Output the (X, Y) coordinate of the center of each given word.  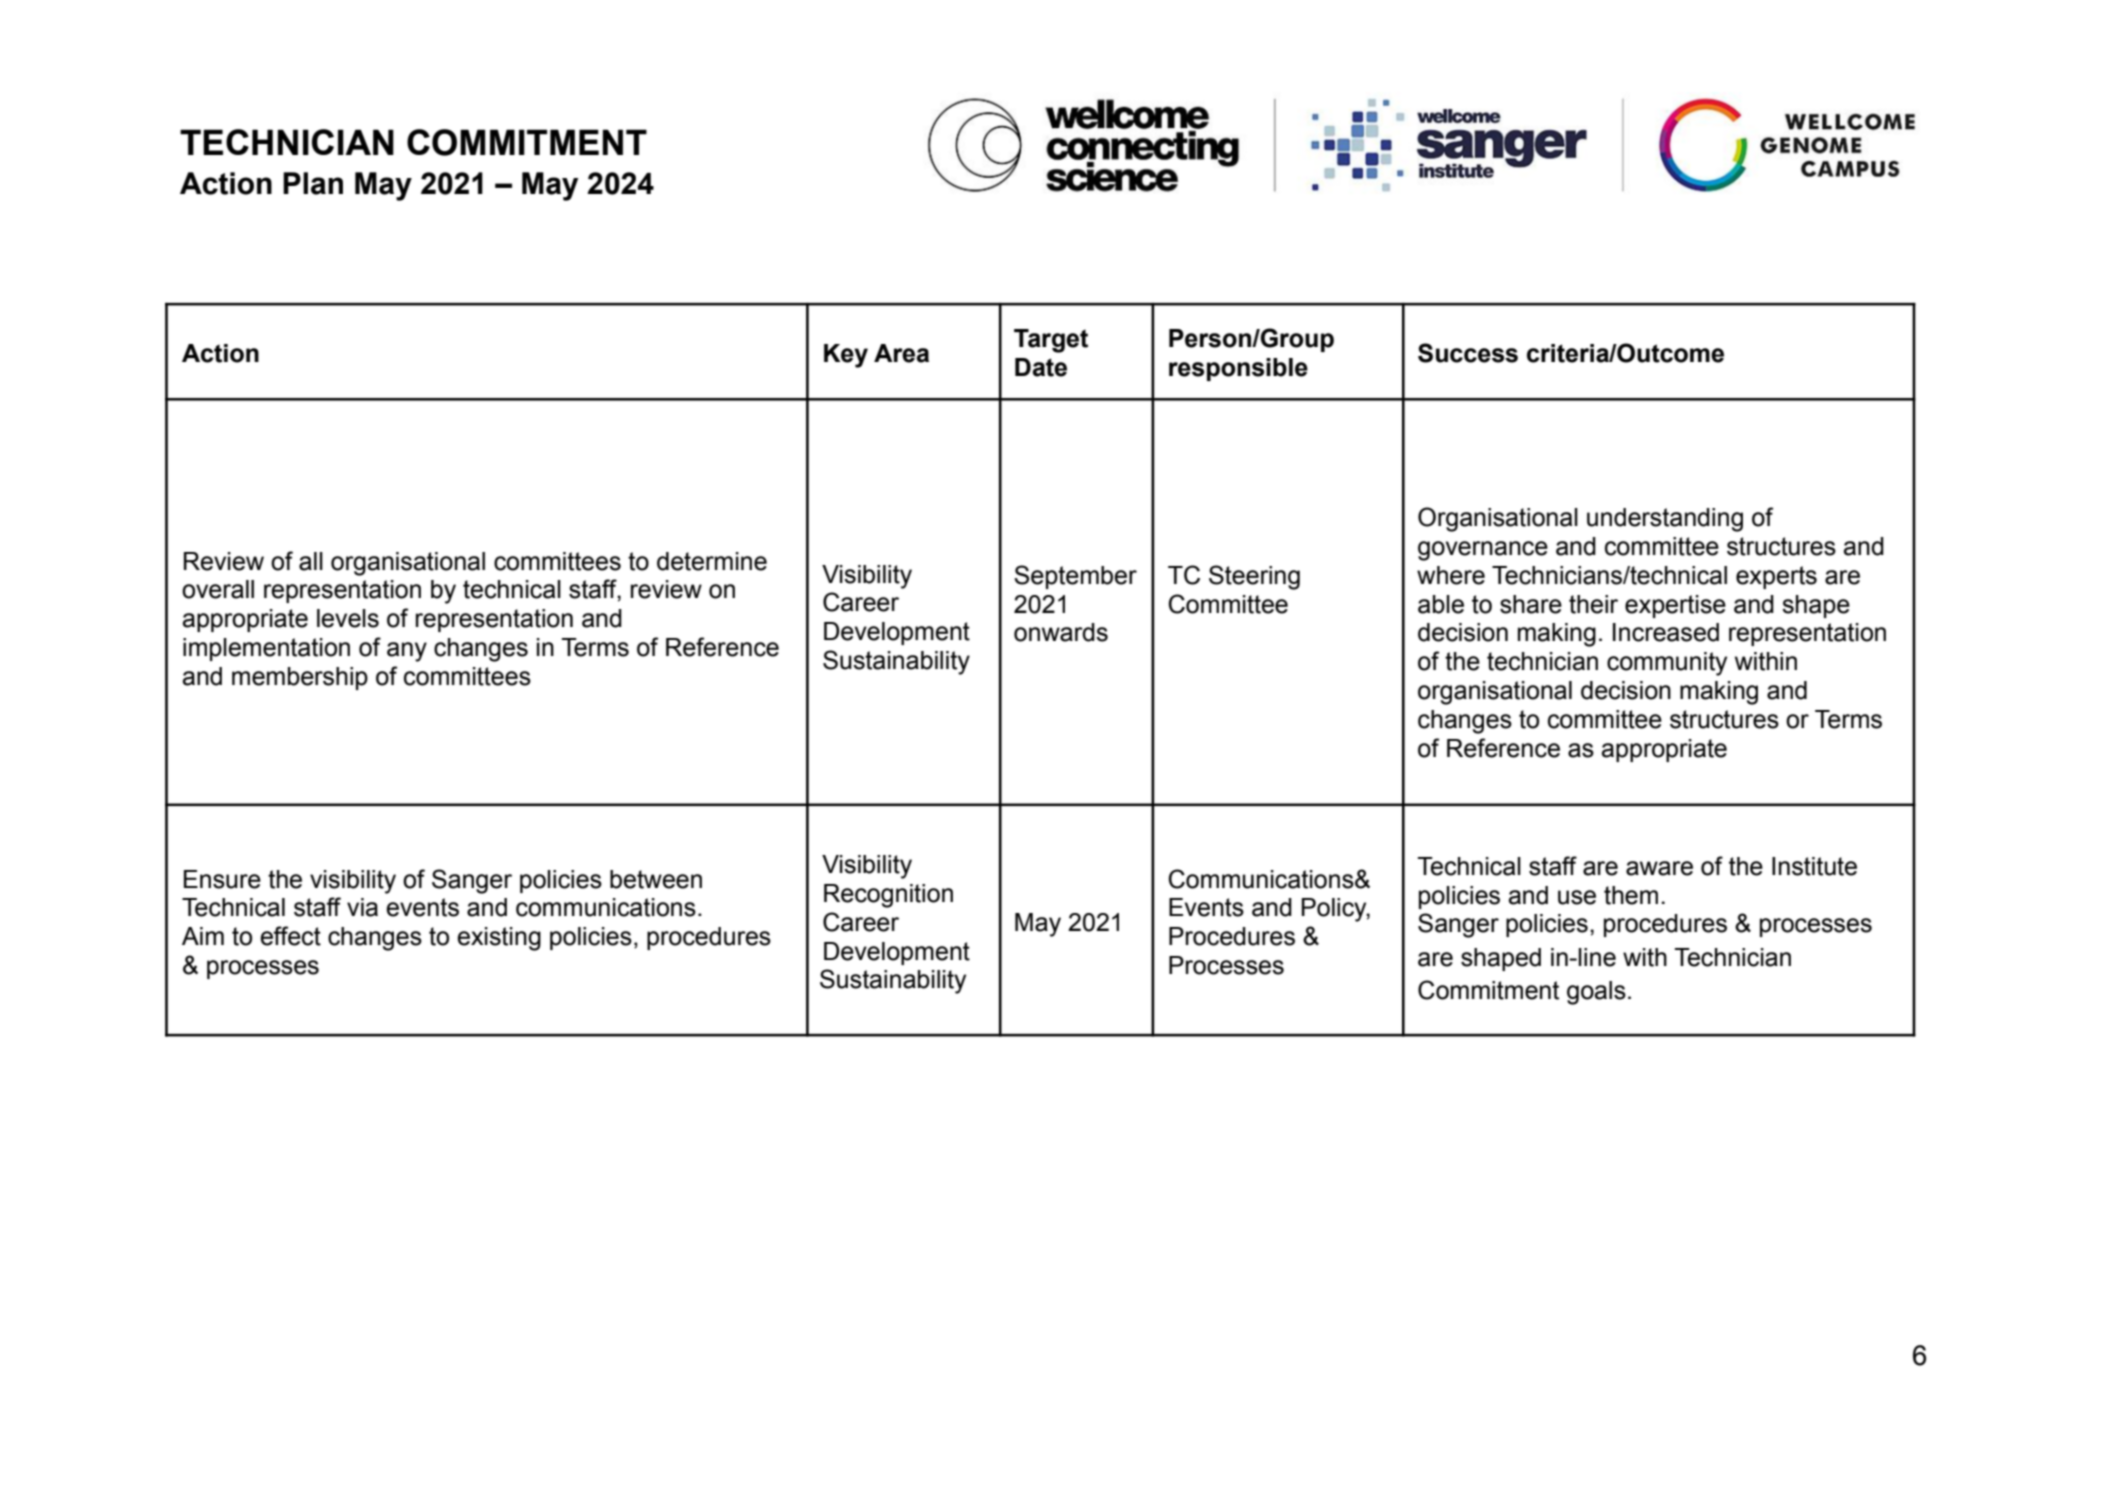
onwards (1061, 632)
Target (1051, 341)
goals (1596, 993)
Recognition (888, 896)
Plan (313, 183)
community (1667, 664)
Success (1468, 353)
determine (712, 561)
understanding (1665, 520)
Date (1041, 367)
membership (300, 678)
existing (499, 939)
